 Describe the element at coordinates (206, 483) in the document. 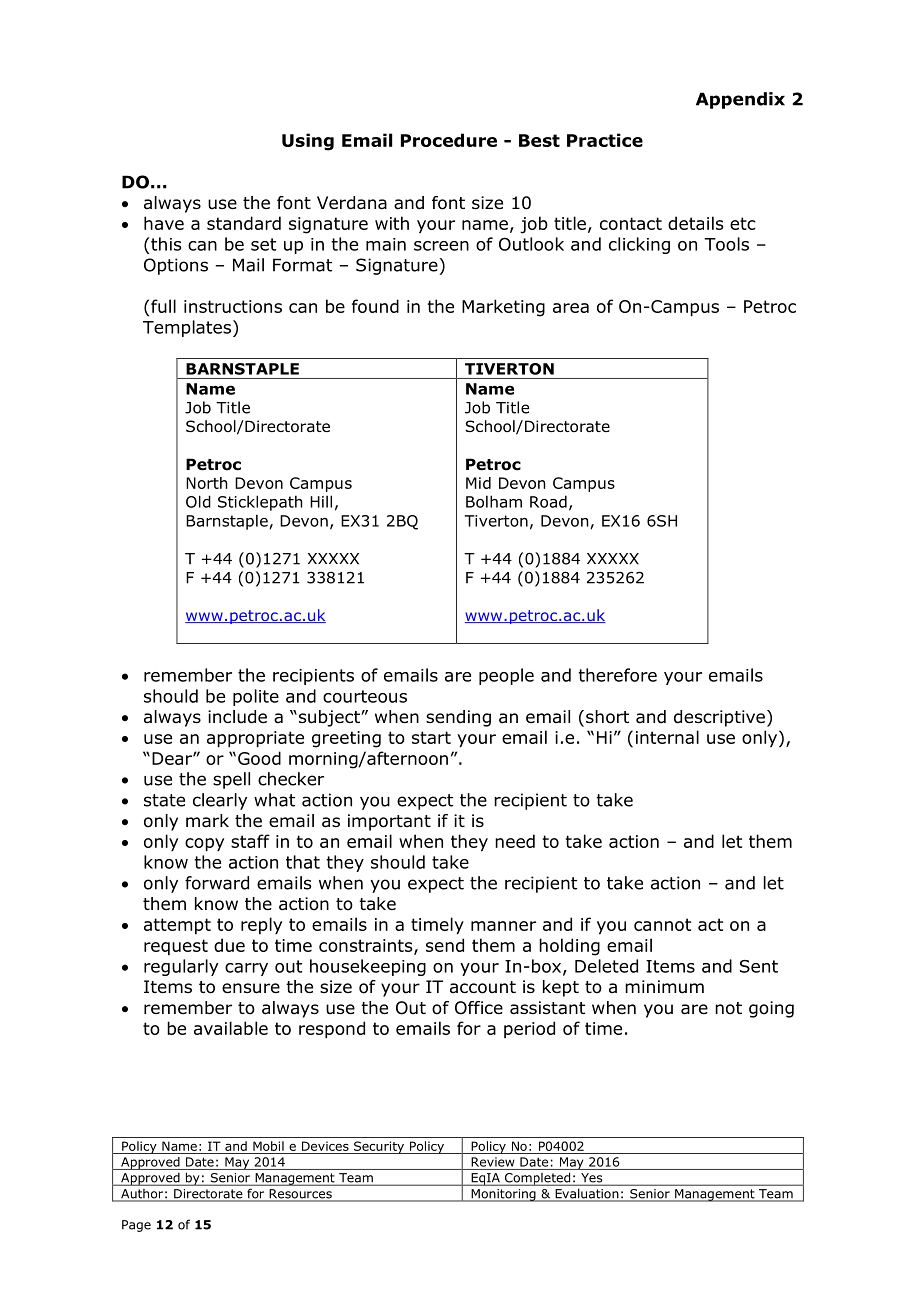

I see `North` at that location.
